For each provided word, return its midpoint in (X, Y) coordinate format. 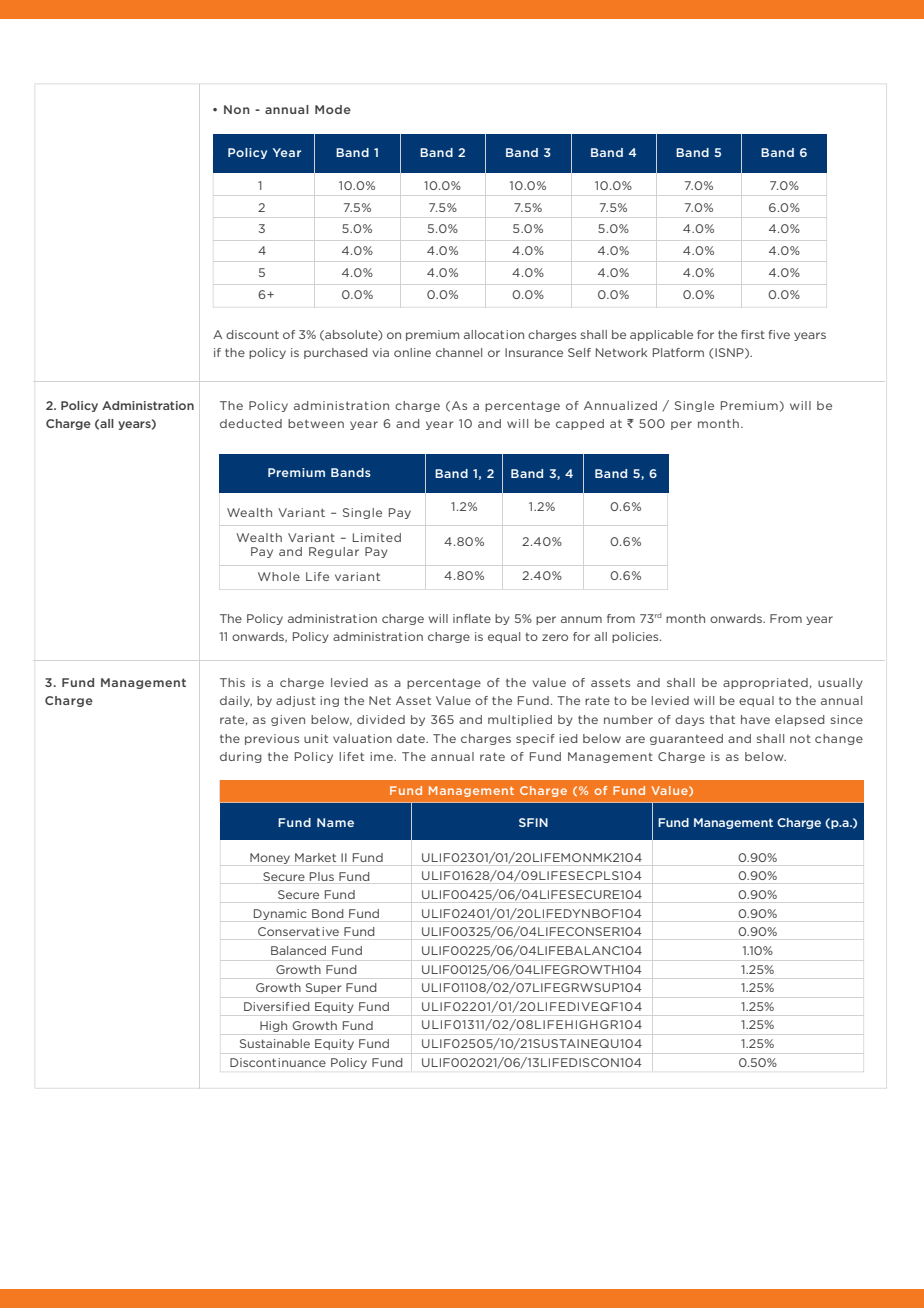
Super (323, 988)
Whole (279, 576)
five (779, 334)
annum (581, 619)
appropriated (765, 683)
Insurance (534, 352)
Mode (333, 109)
